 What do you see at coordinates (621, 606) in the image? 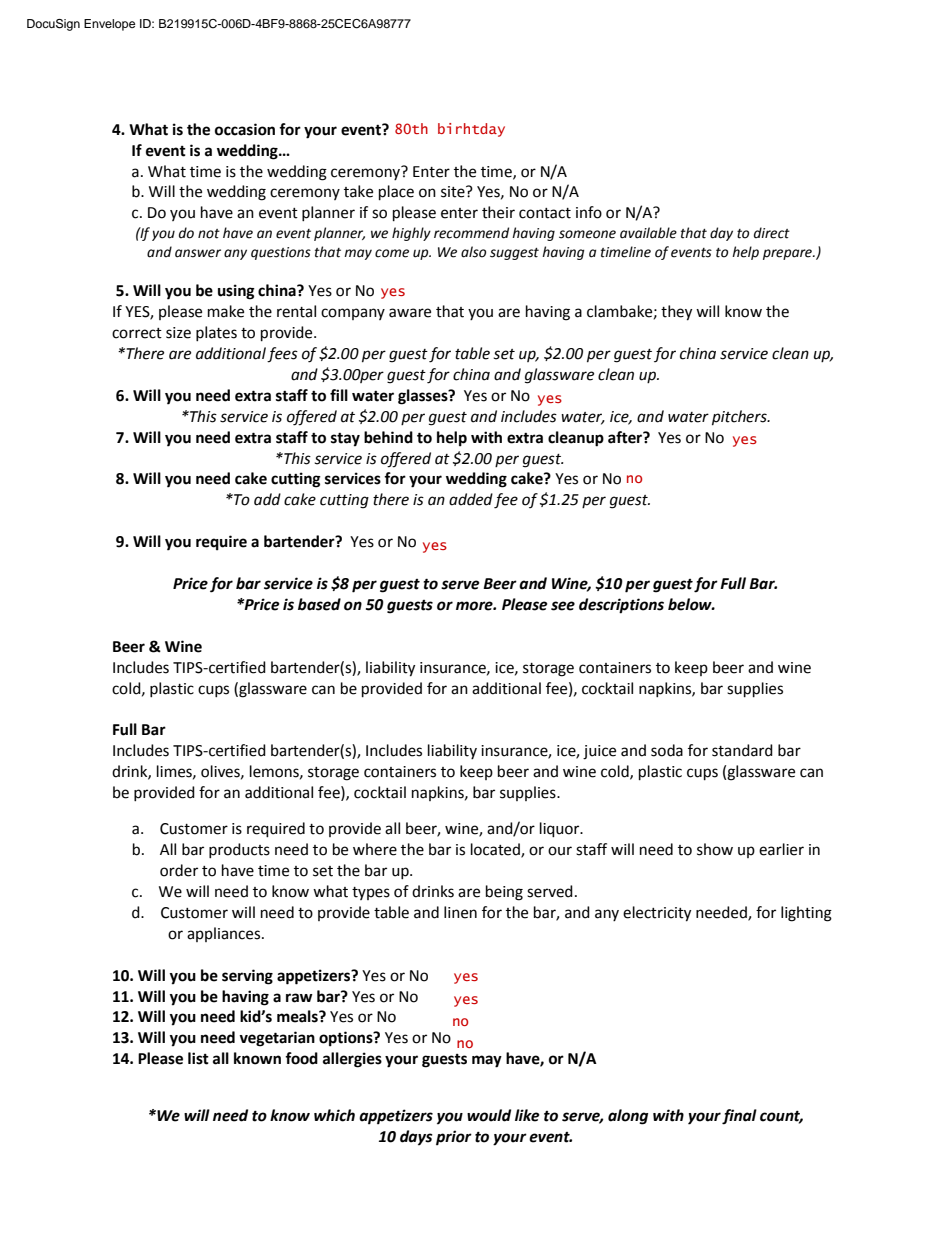
I see `descriptions` at bounding box center [621, 606].
